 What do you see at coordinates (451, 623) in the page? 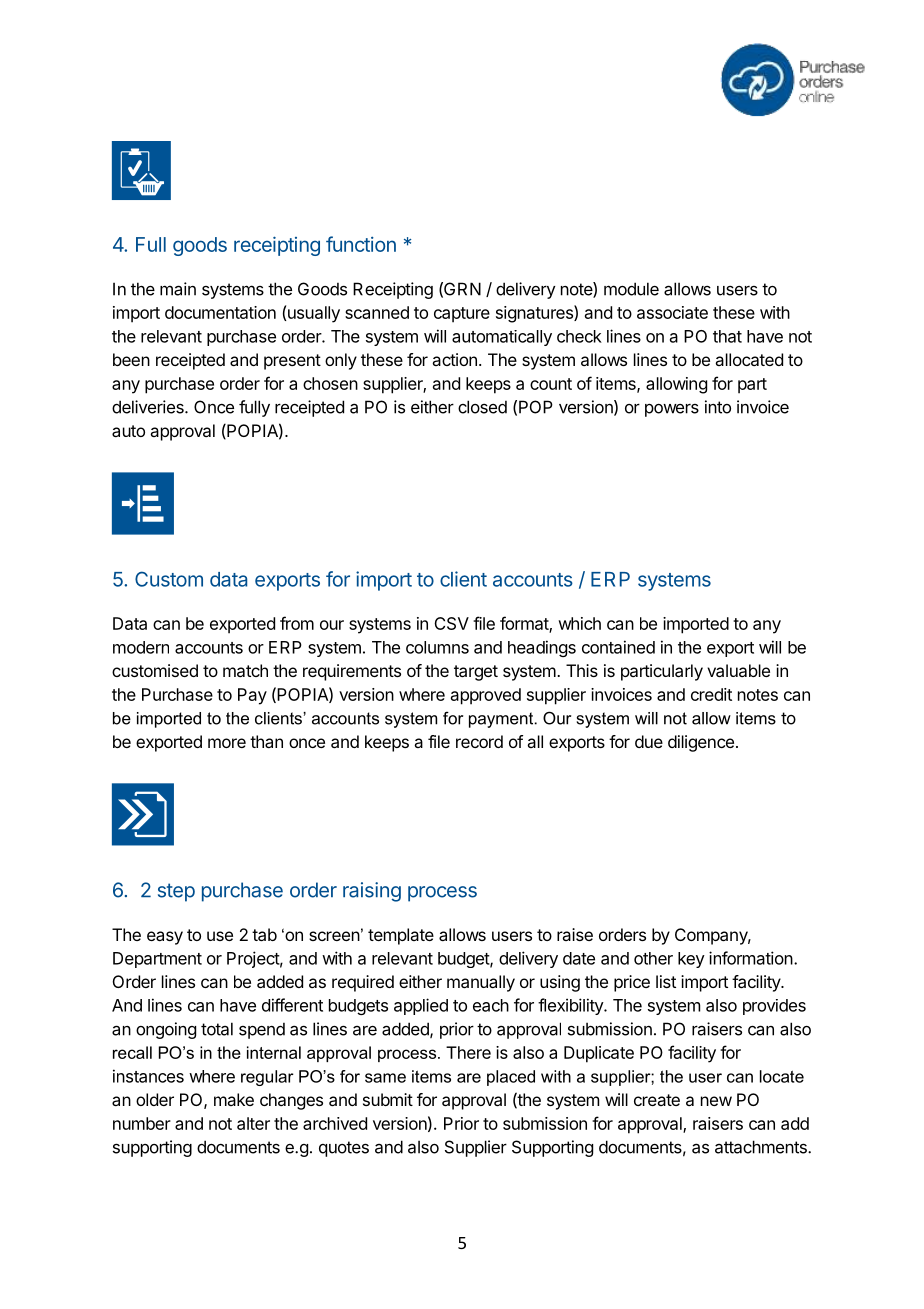
I see `CSV` at bounding box center [451, 623].
